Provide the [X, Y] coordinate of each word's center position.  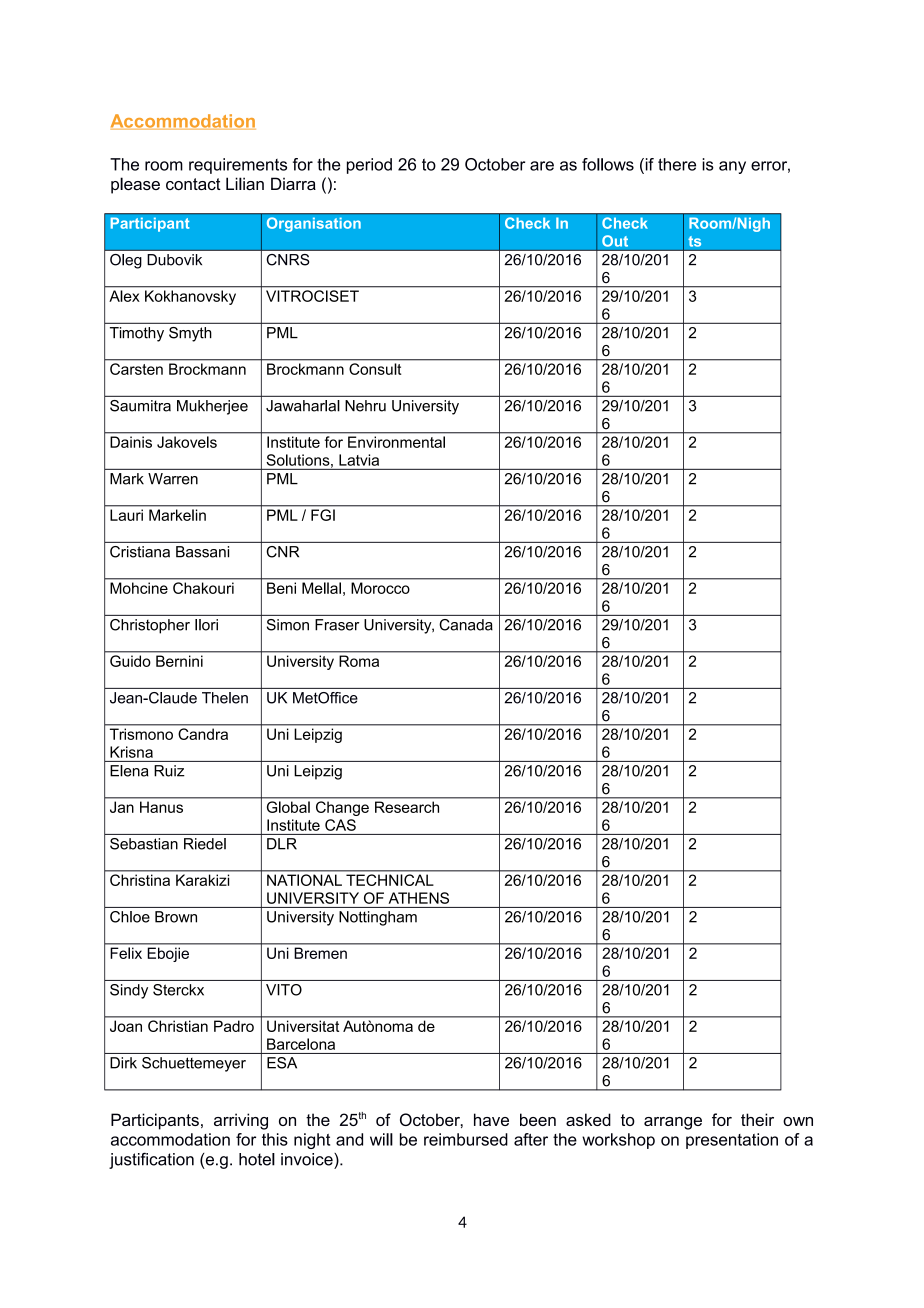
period [369, 166]
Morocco [381, 588]
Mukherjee [212, 407]
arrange [673, 1123]
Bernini [179, 661]
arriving [241, 1121]
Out [615, 241]
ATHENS [419, 898]
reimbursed [466, 1139]
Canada [466, 625]
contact [193, 184]
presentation [732, 1141]
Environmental [396, 442]
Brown [176, 917]
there [677, 164]
